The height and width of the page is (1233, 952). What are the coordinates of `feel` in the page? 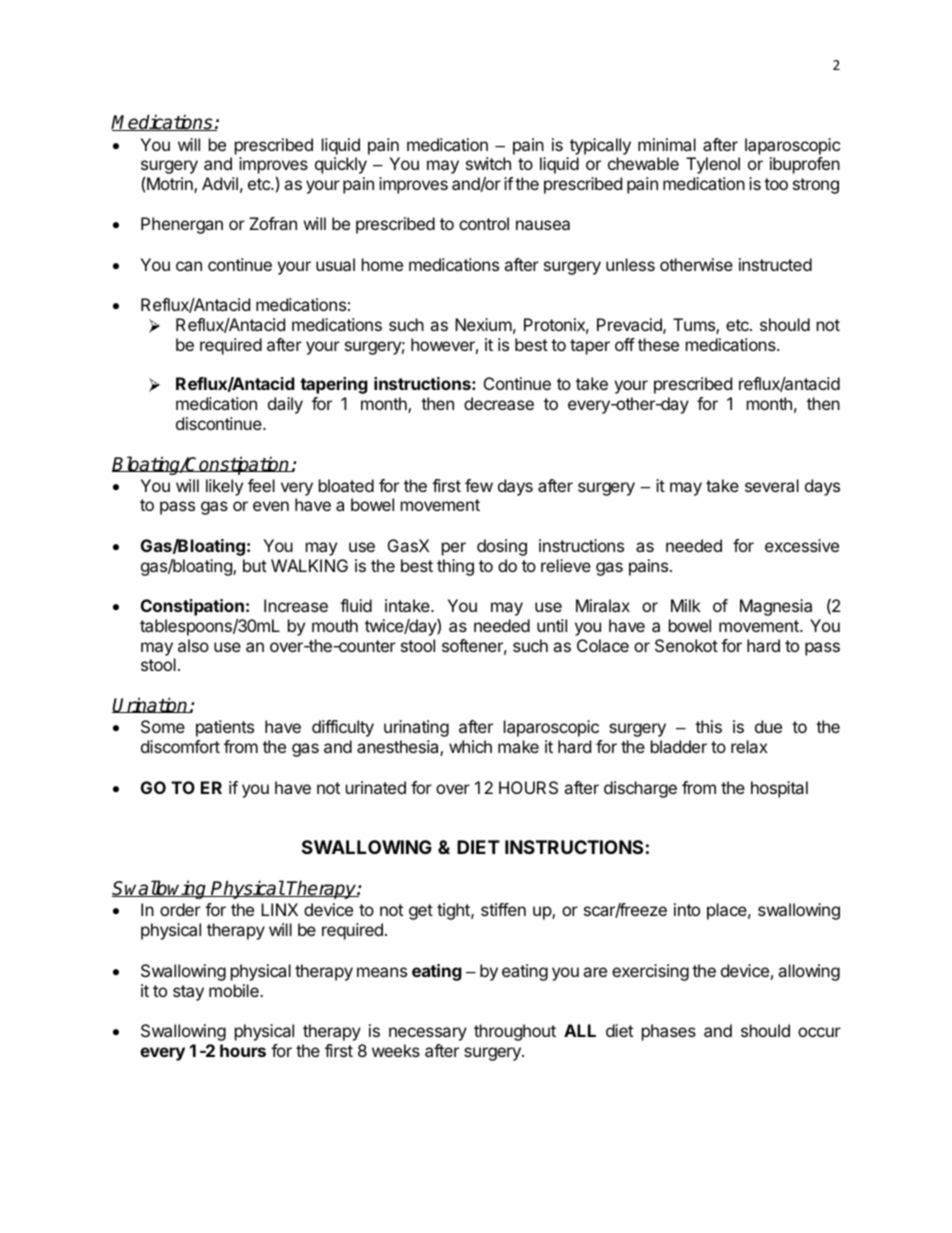 It's located at (261, 485).
